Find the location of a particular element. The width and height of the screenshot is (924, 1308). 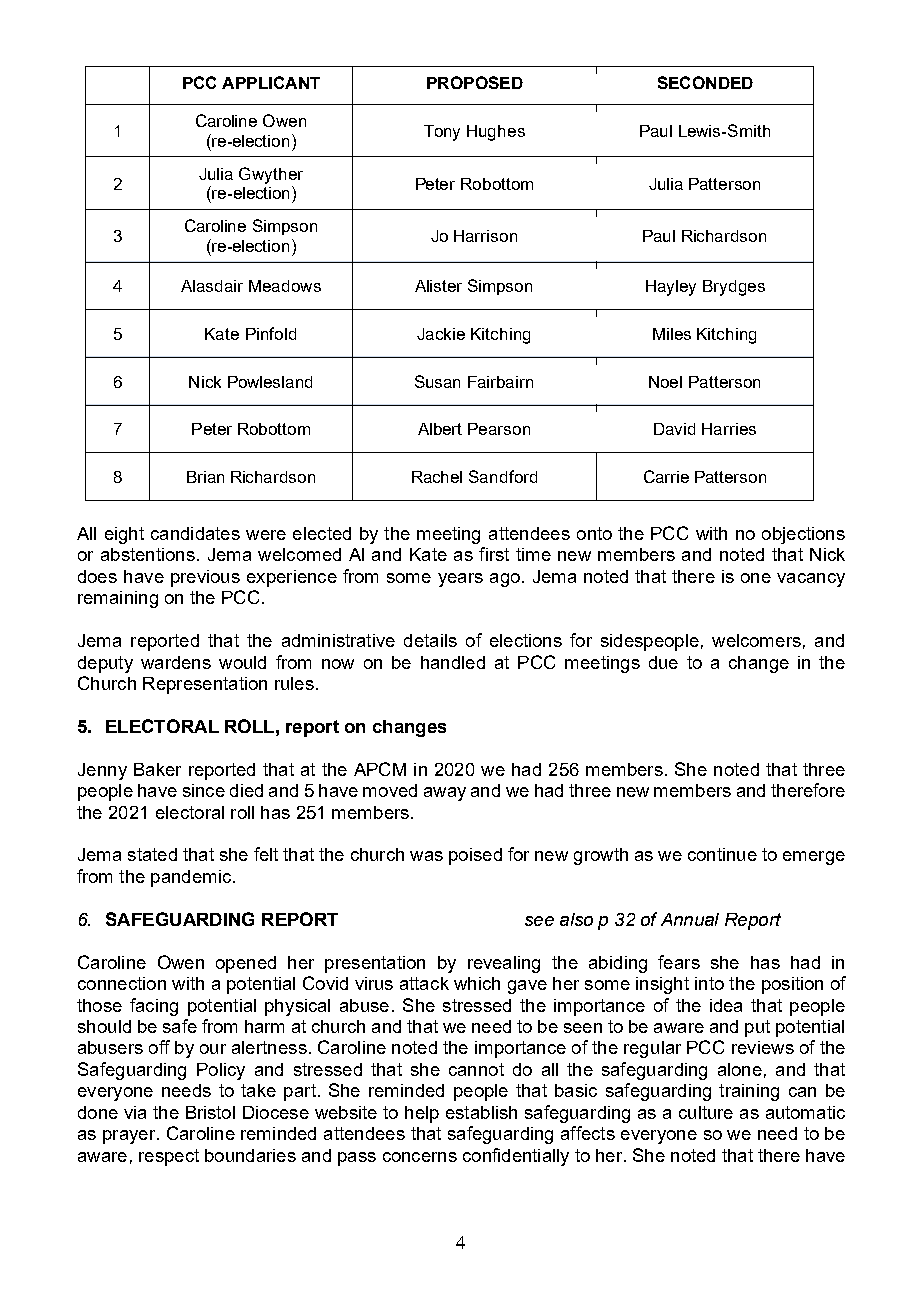

Bristol is located at coordinates (210, 1112).
